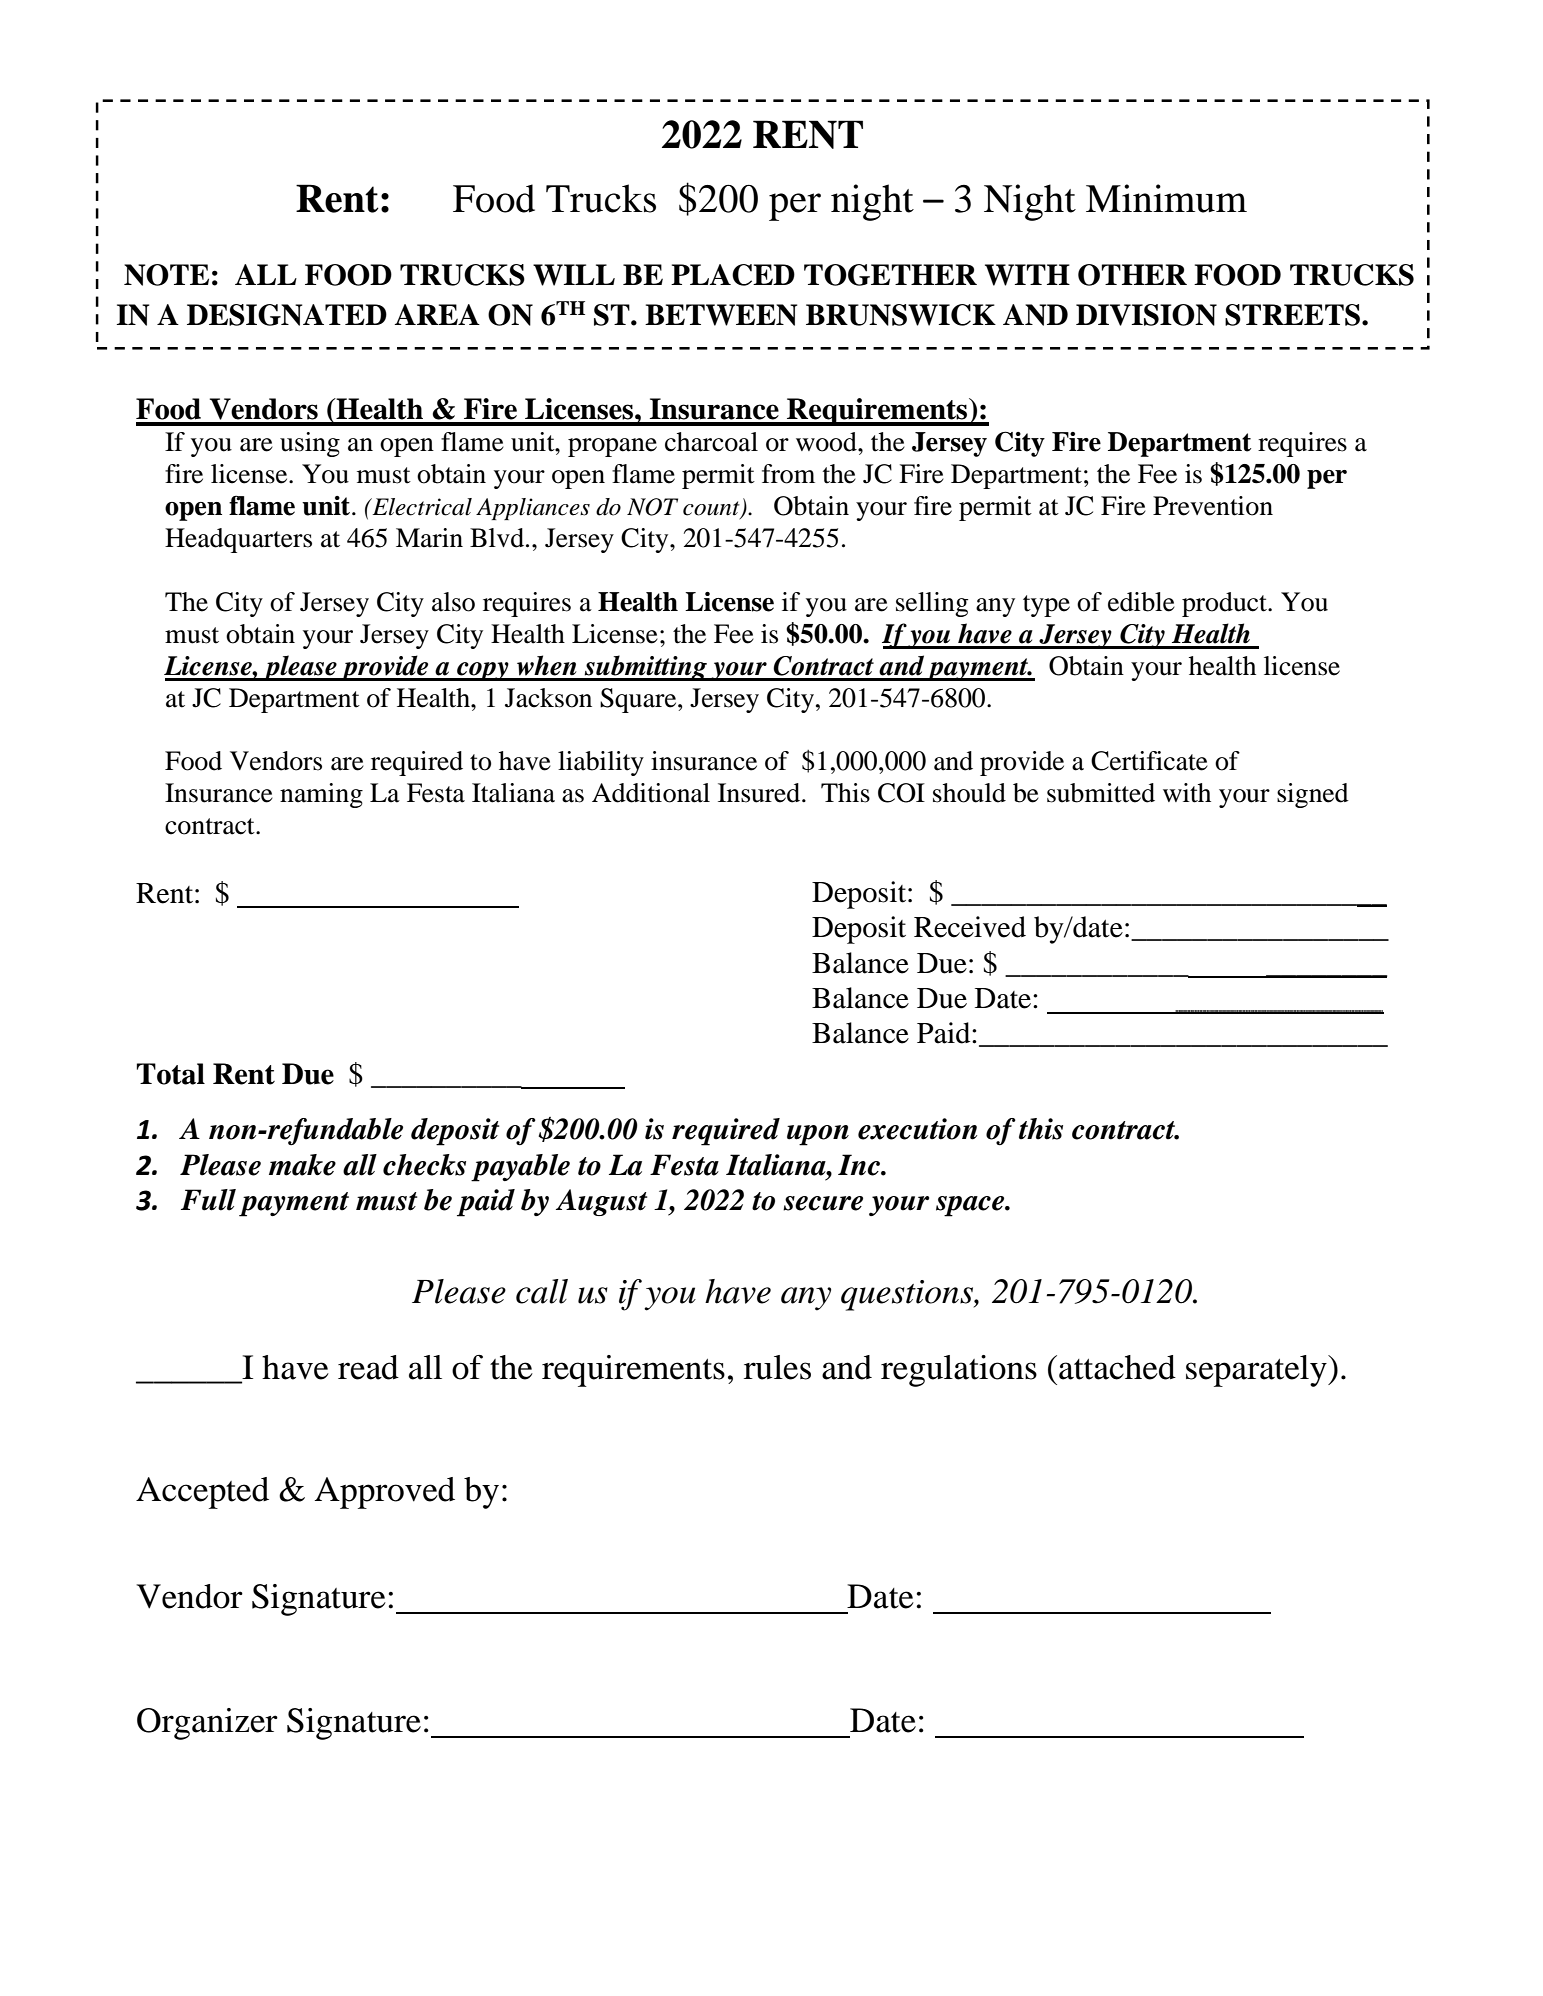 The width and height of the screenshot is (1543, 1996). Describe the element at coordinates (1132, 275) in the screenshot. I see `OTHER` at that location.
